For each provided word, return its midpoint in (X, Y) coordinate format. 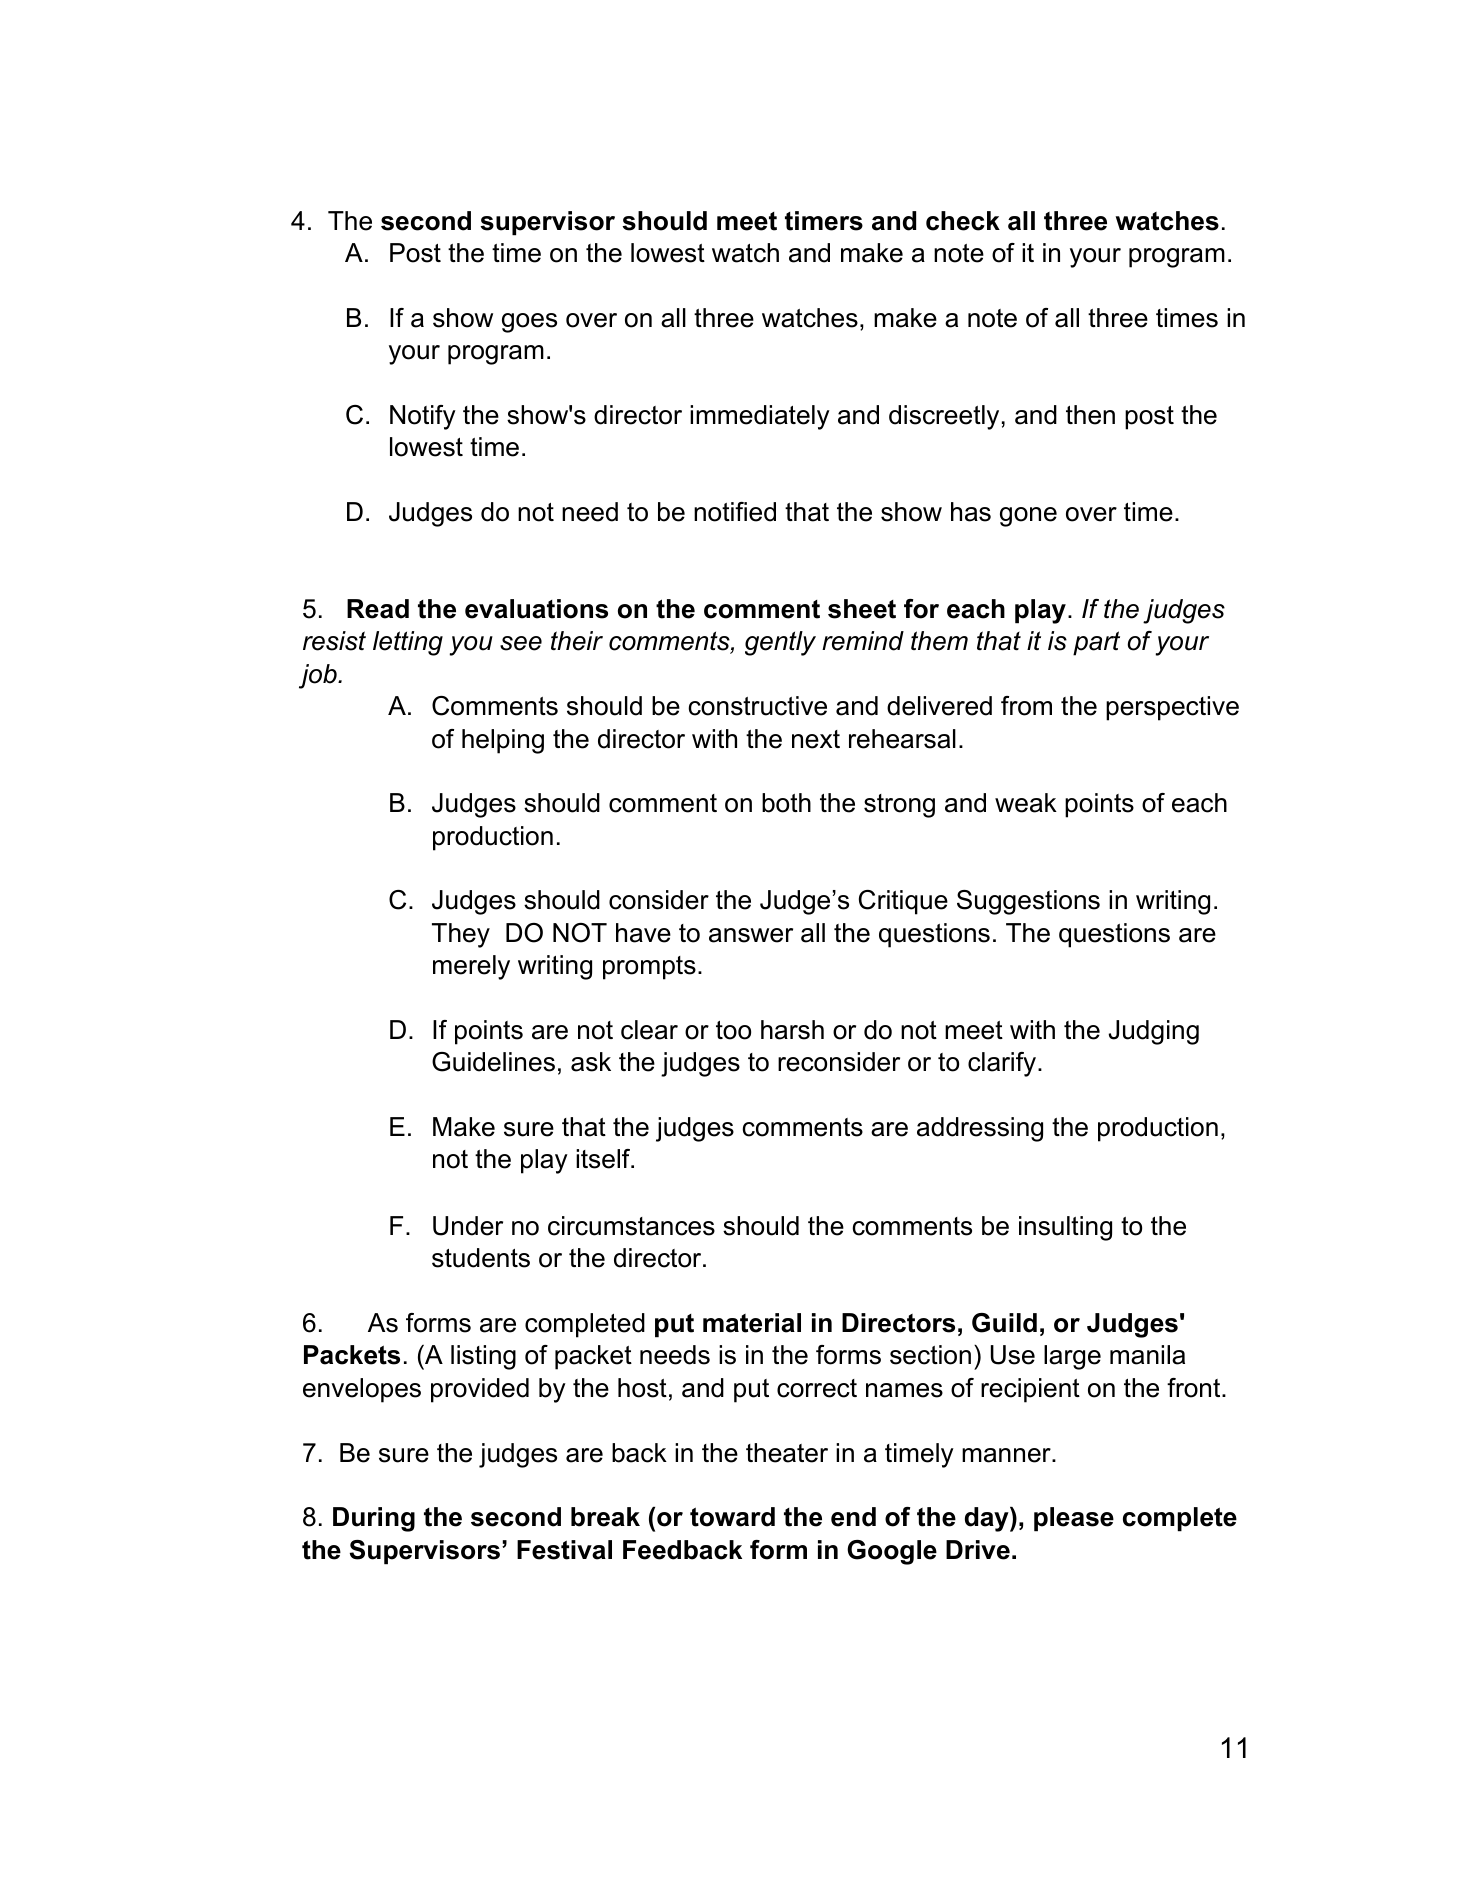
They (461, 935)
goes (529, 323)
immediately (760, 417)
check (963, 221)
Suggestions (1028, 902)
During (374, 1519)
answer (751, 935)
